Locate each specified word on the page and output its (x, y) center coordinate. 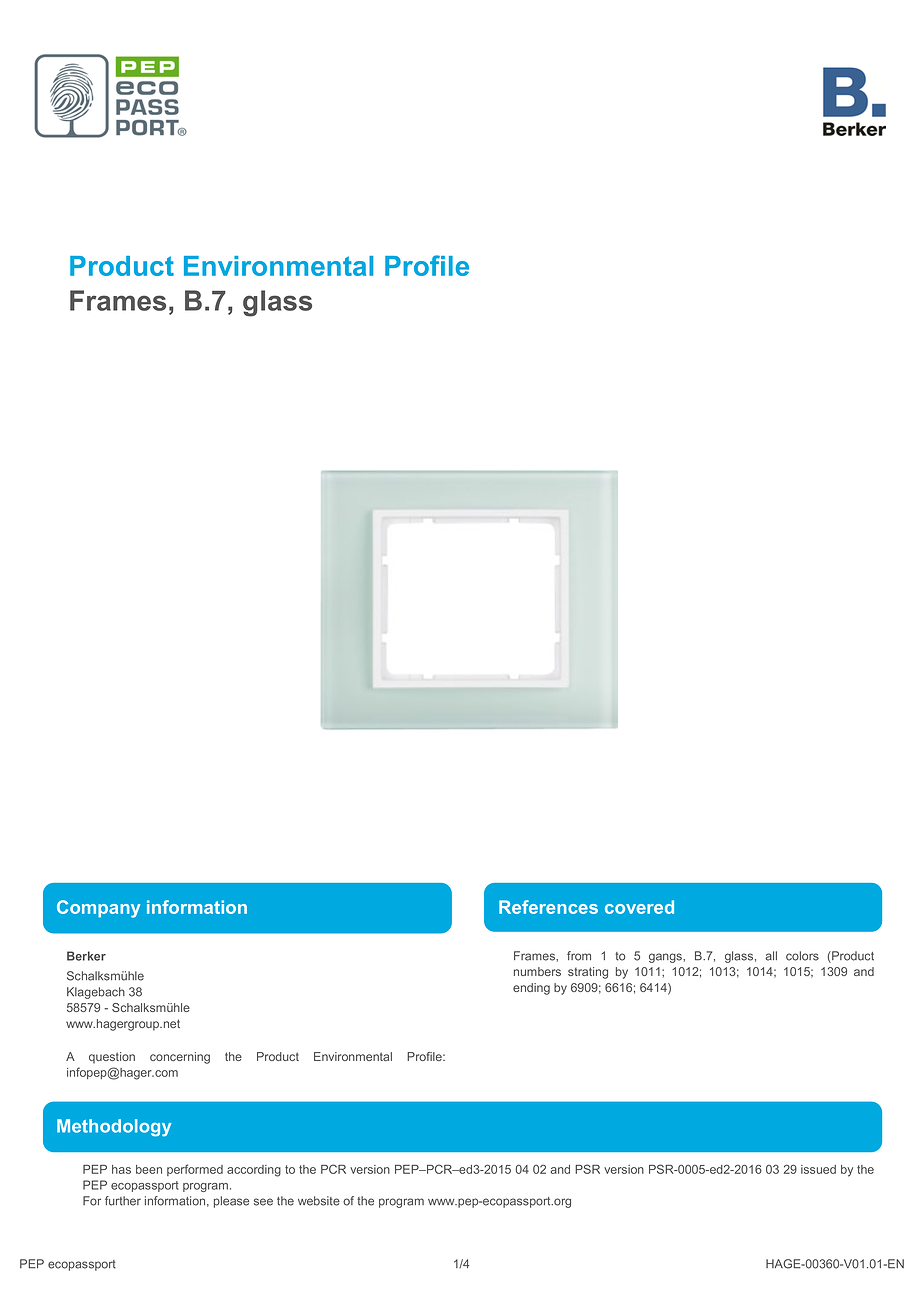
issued (818, 1169)
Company (98, 909)
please (231, 1202)
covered (639, 907)
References (548, 907)
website (319, 1201)
